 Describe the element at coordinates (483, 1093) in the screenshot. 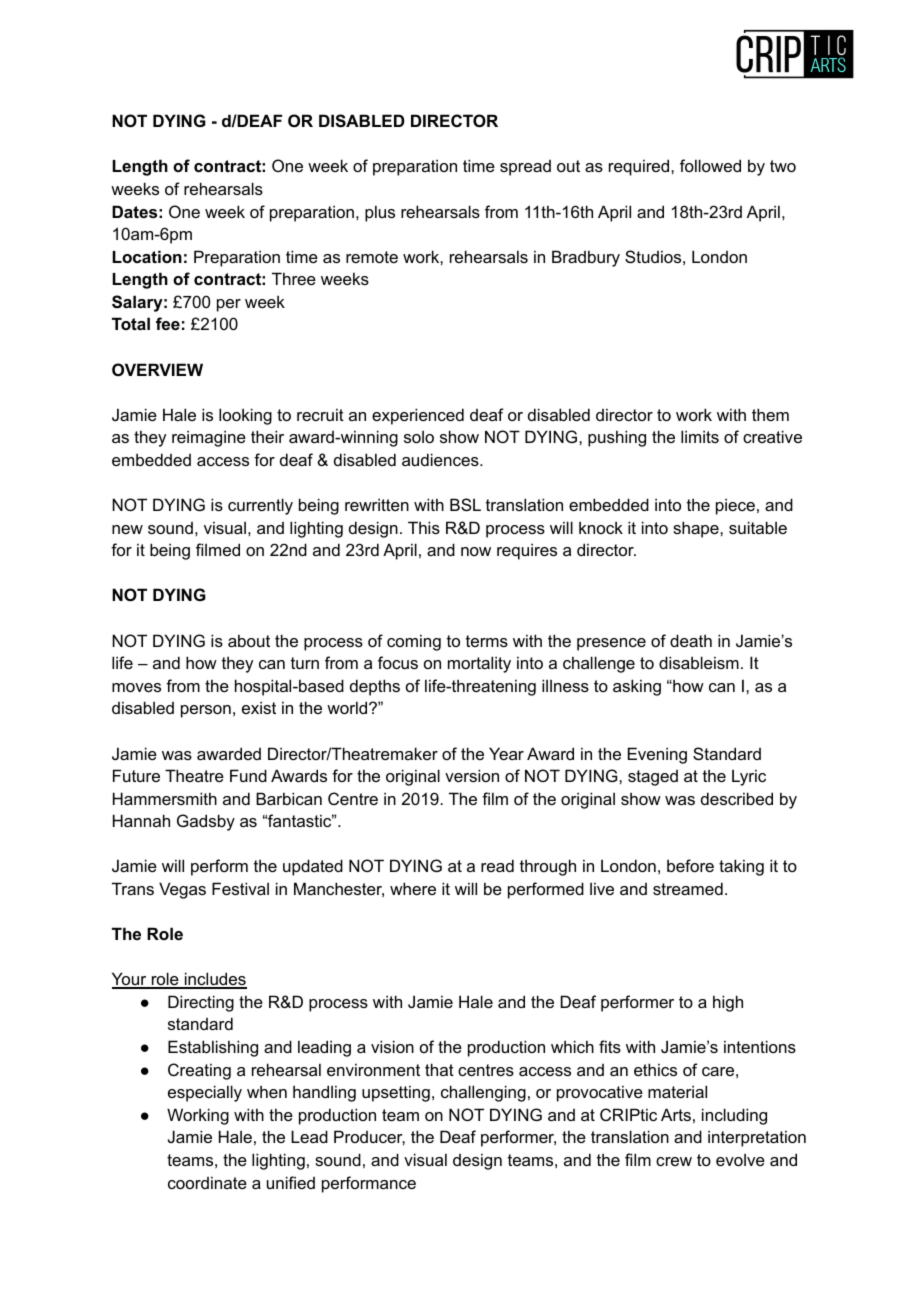

I see `challenging` at that location.
